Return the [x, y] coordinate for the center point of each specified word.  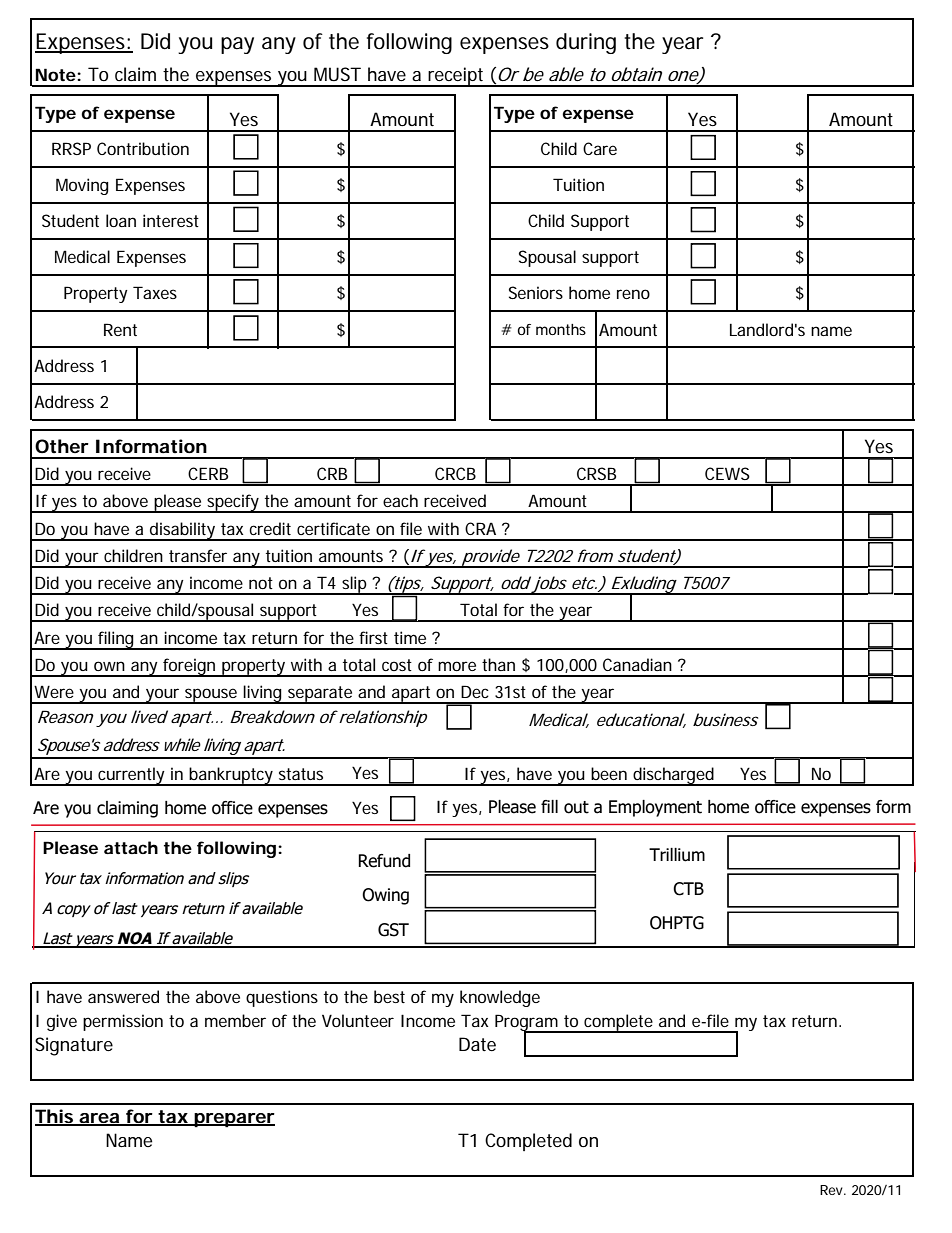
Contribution [143, 148]
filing [118, 640]
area [101, 1119]
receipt [458, 77]
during [586, 43]
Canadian [637, 664]
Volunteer [358, 1020]
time [413, 637]
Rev [833, 1190]
